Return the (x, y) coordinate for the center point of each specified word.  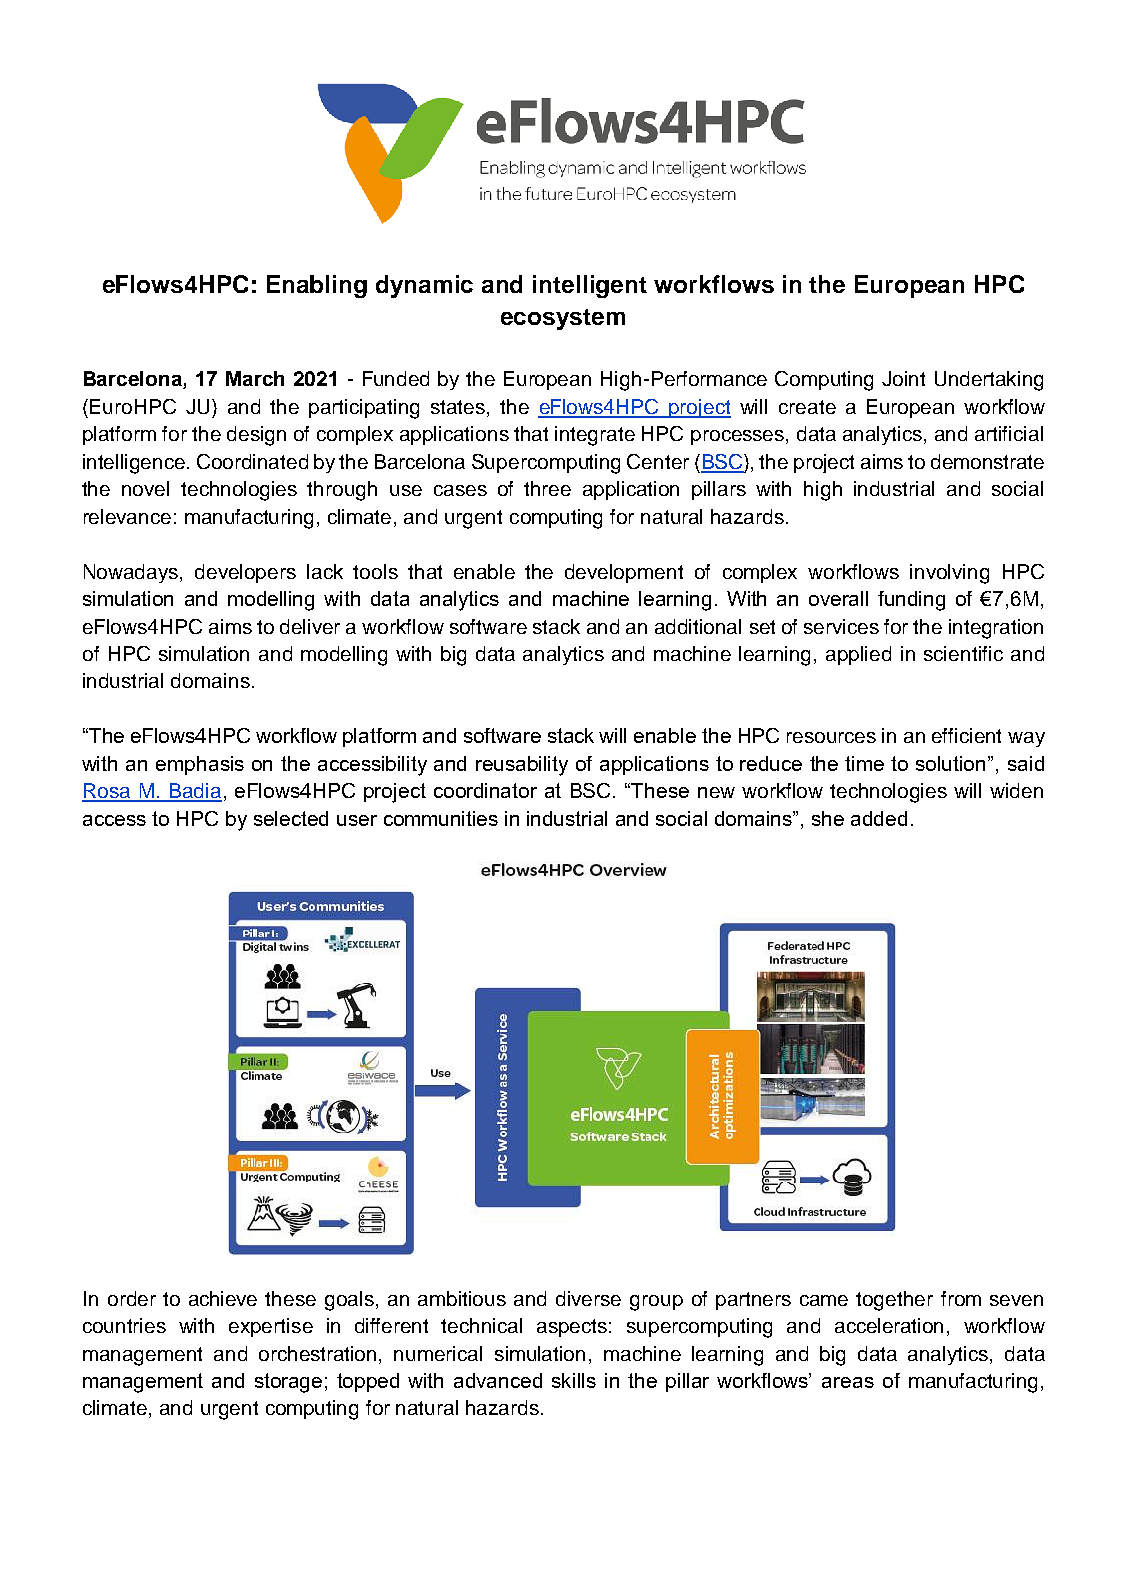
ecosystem (563, 319)
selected (291, 818)
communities (441, 818)
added (879, 818)
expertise (271, 1327)
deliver (310, 626)
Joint (903, 378)
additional (698, 626)
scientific (963, 653)
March (255, 378)
